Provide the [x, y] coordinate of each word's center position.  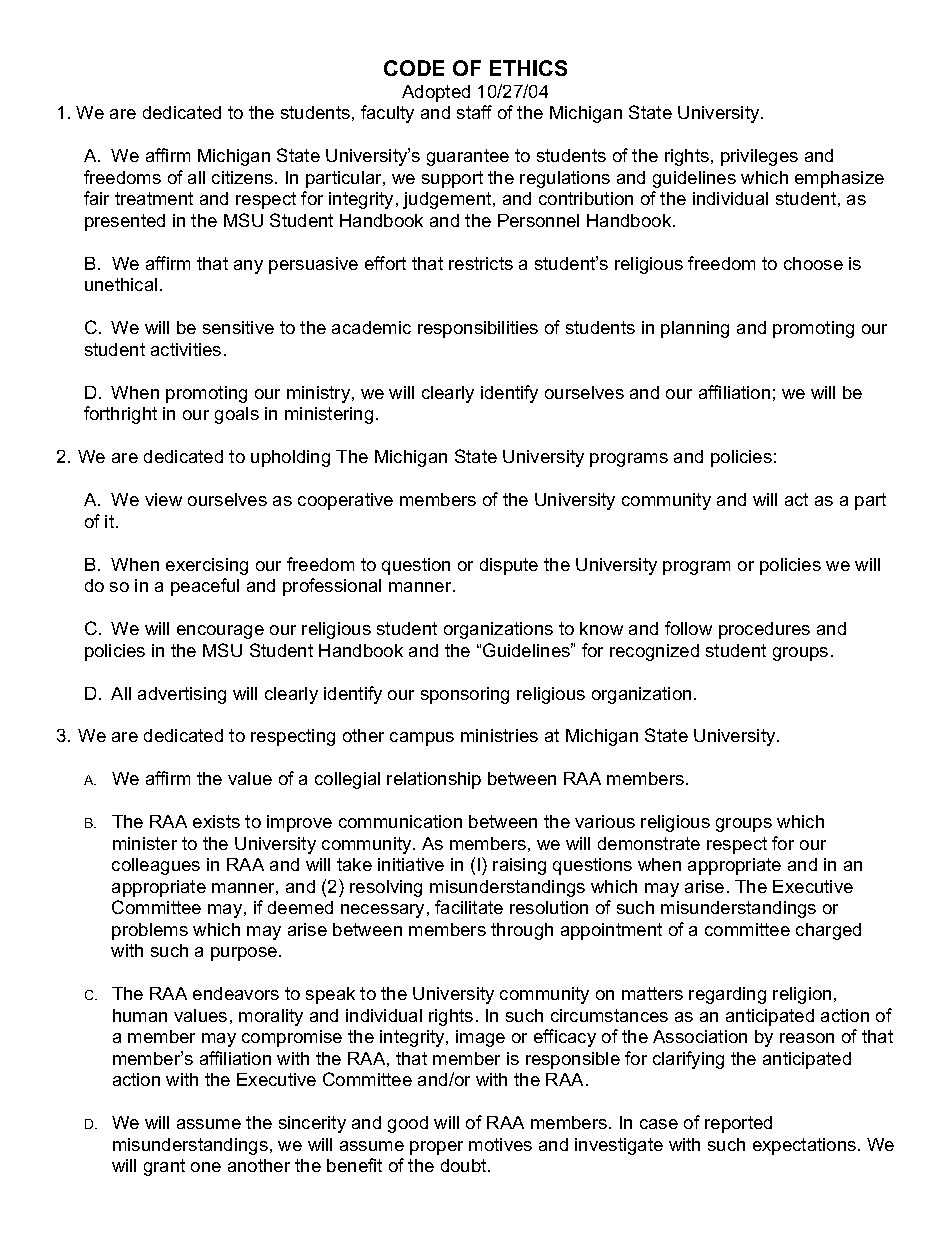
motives [500, 1144]
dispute [509, 566]
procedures [764, 630]
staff [474, 112]
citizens [244, 177]
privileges [759, 157]
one [206, 1167]
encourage [220, 632]
